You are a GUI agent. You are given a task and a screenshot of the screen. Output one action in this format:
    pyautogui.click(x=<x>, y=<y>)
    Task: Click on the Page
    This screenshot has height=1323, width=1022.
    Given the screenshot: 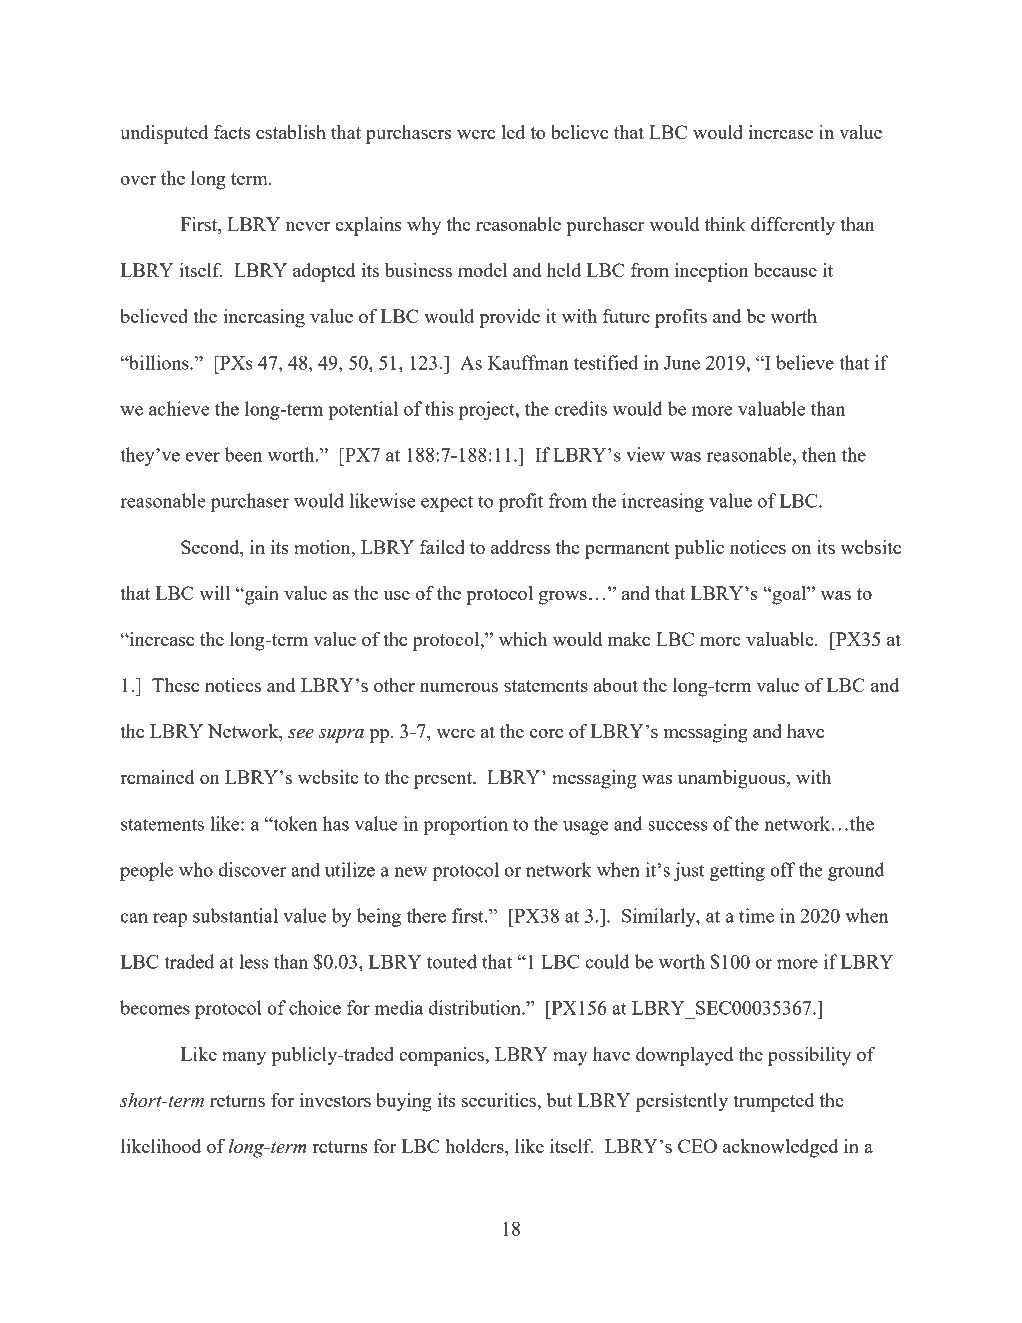 What is the action you would take?
    pyautogui.click(x=727, y=32)
